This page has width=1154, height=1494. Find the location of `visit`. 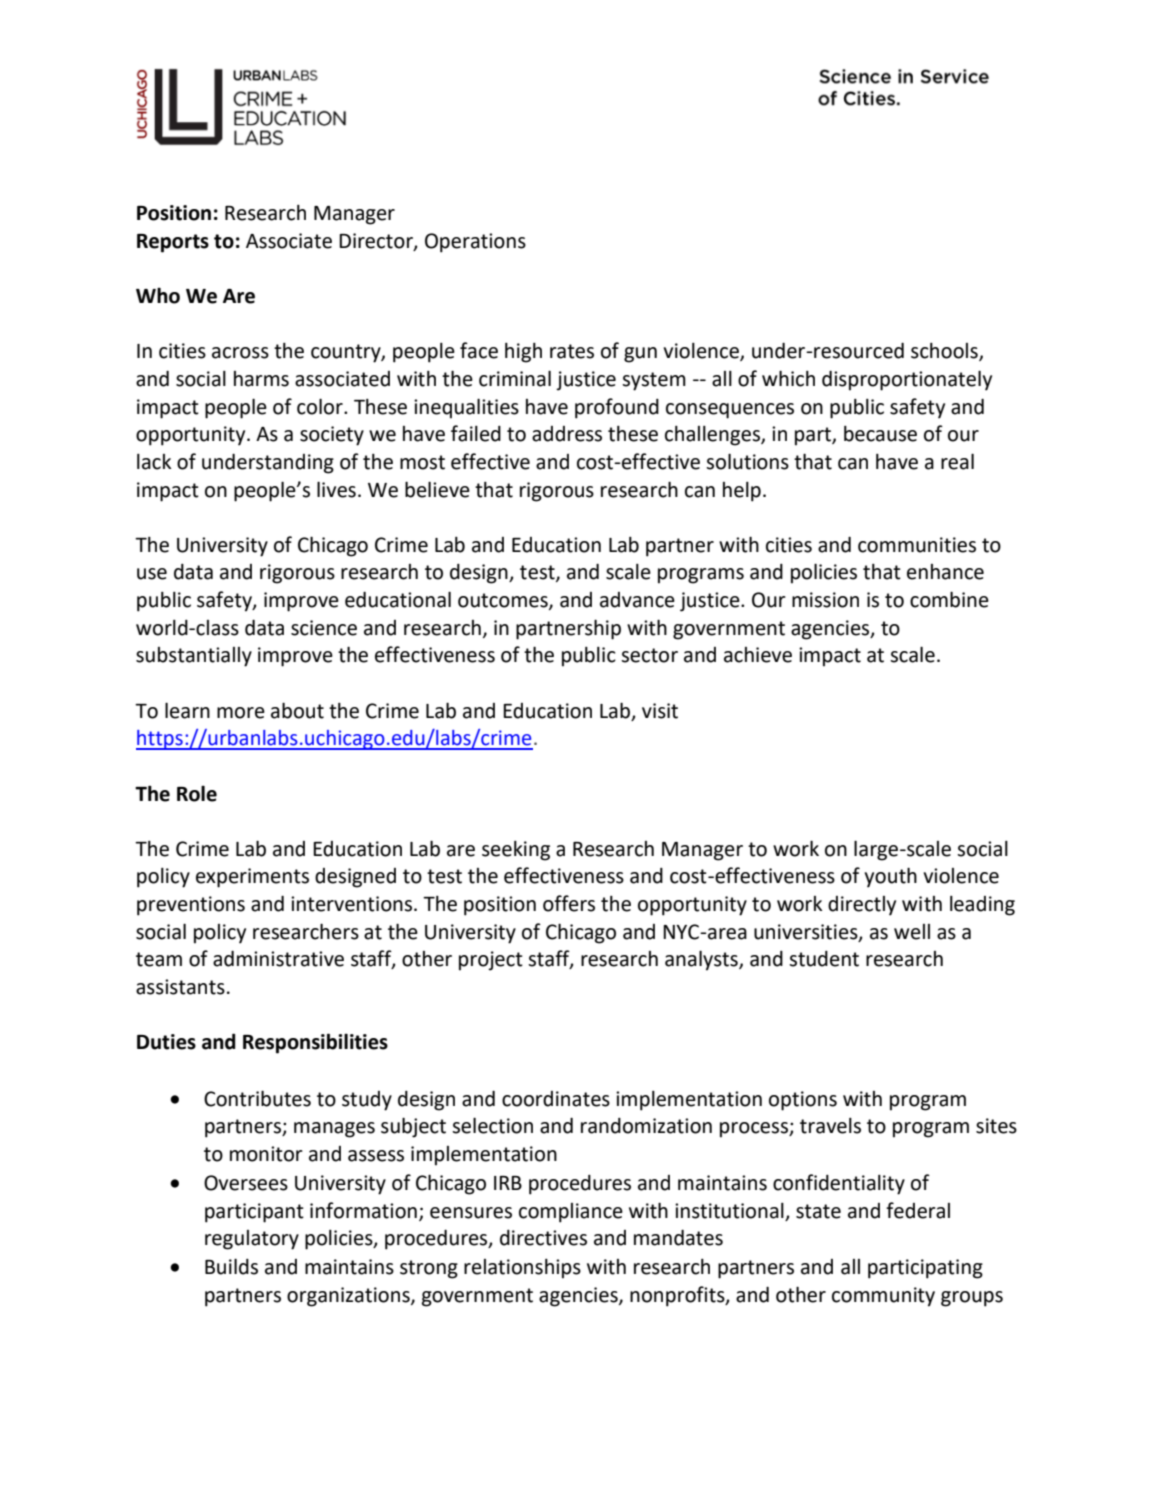

visit is located at coordinates (660, 711).
